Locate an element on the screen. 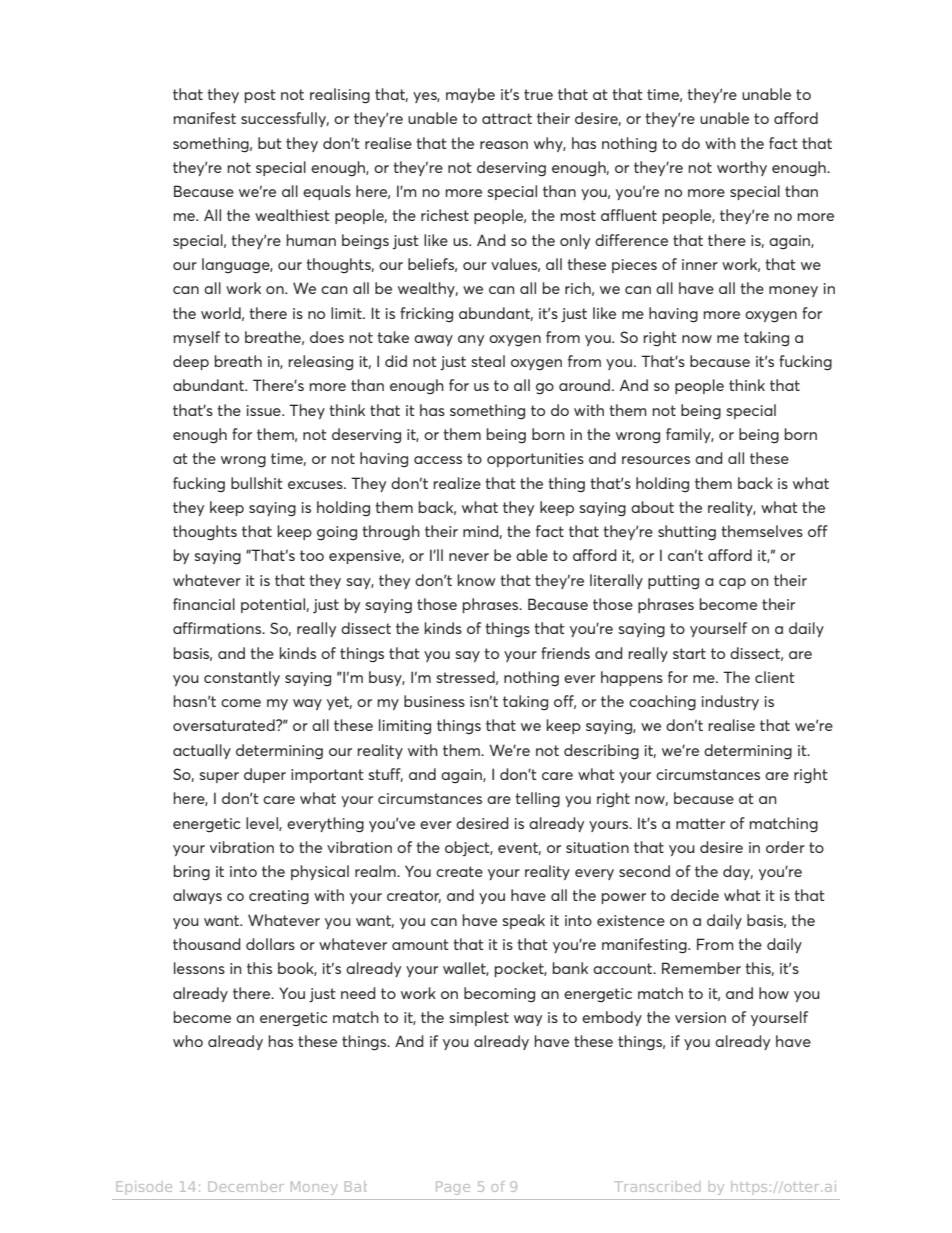  maybe is located at coordinates (470, 95).
